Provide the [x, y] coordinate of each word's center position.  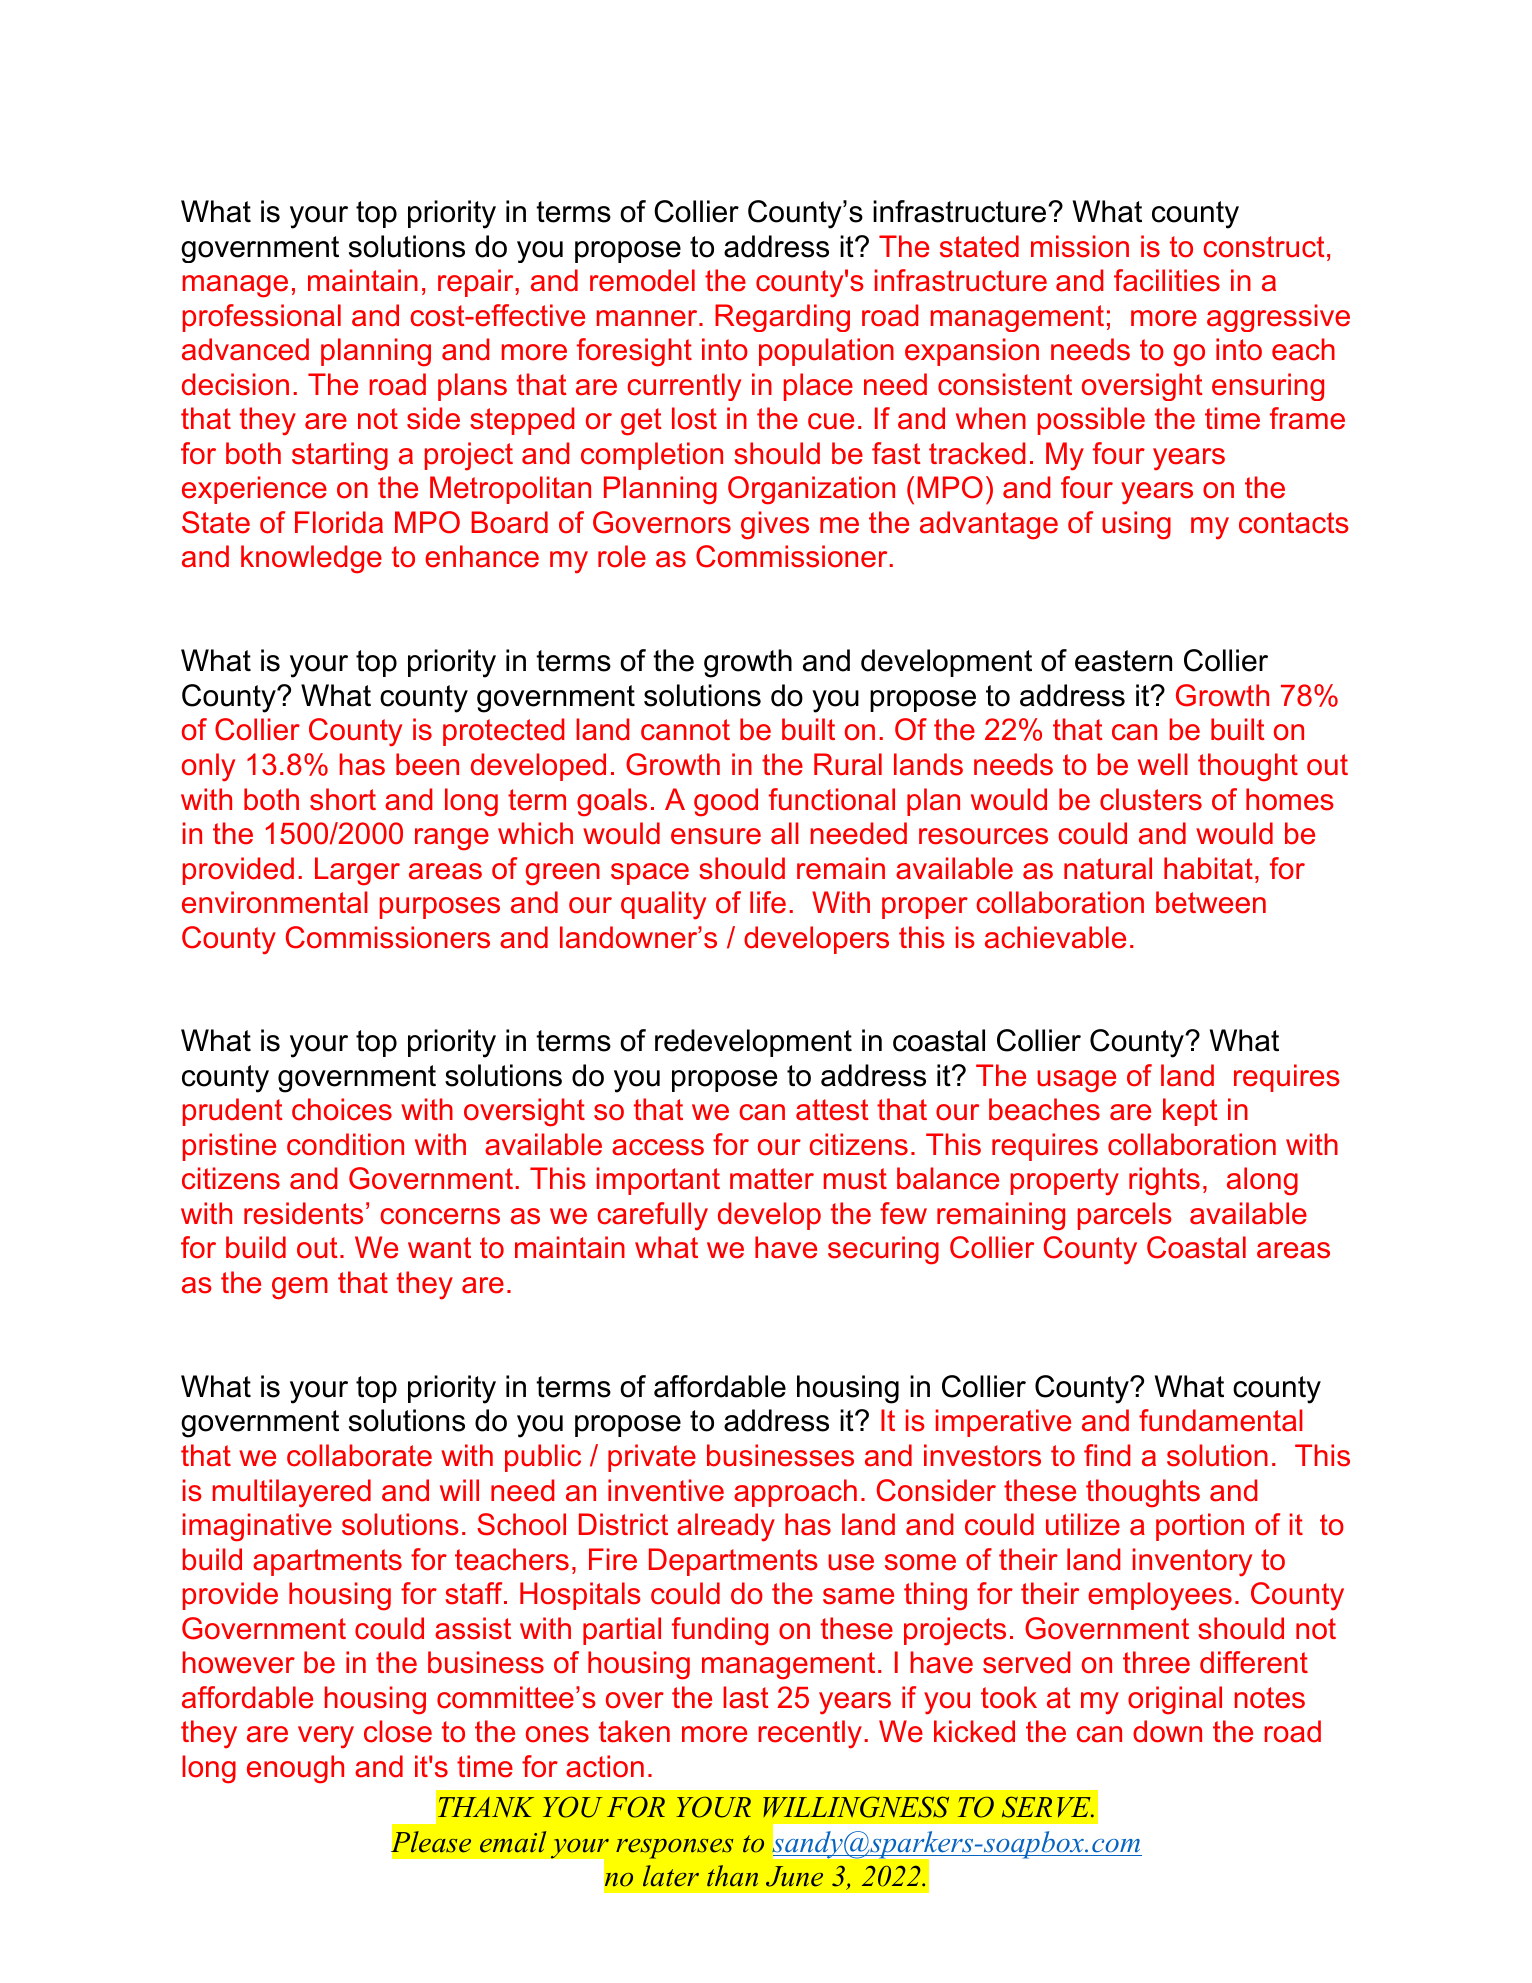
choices [342, 1109]
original [1175, 1700]
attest [832, 1110]
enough [295, 1769]
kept [1190, 1112]
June [794, 1876]
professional [262, 318]
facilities [1167, 280]
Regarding [782, 318]
